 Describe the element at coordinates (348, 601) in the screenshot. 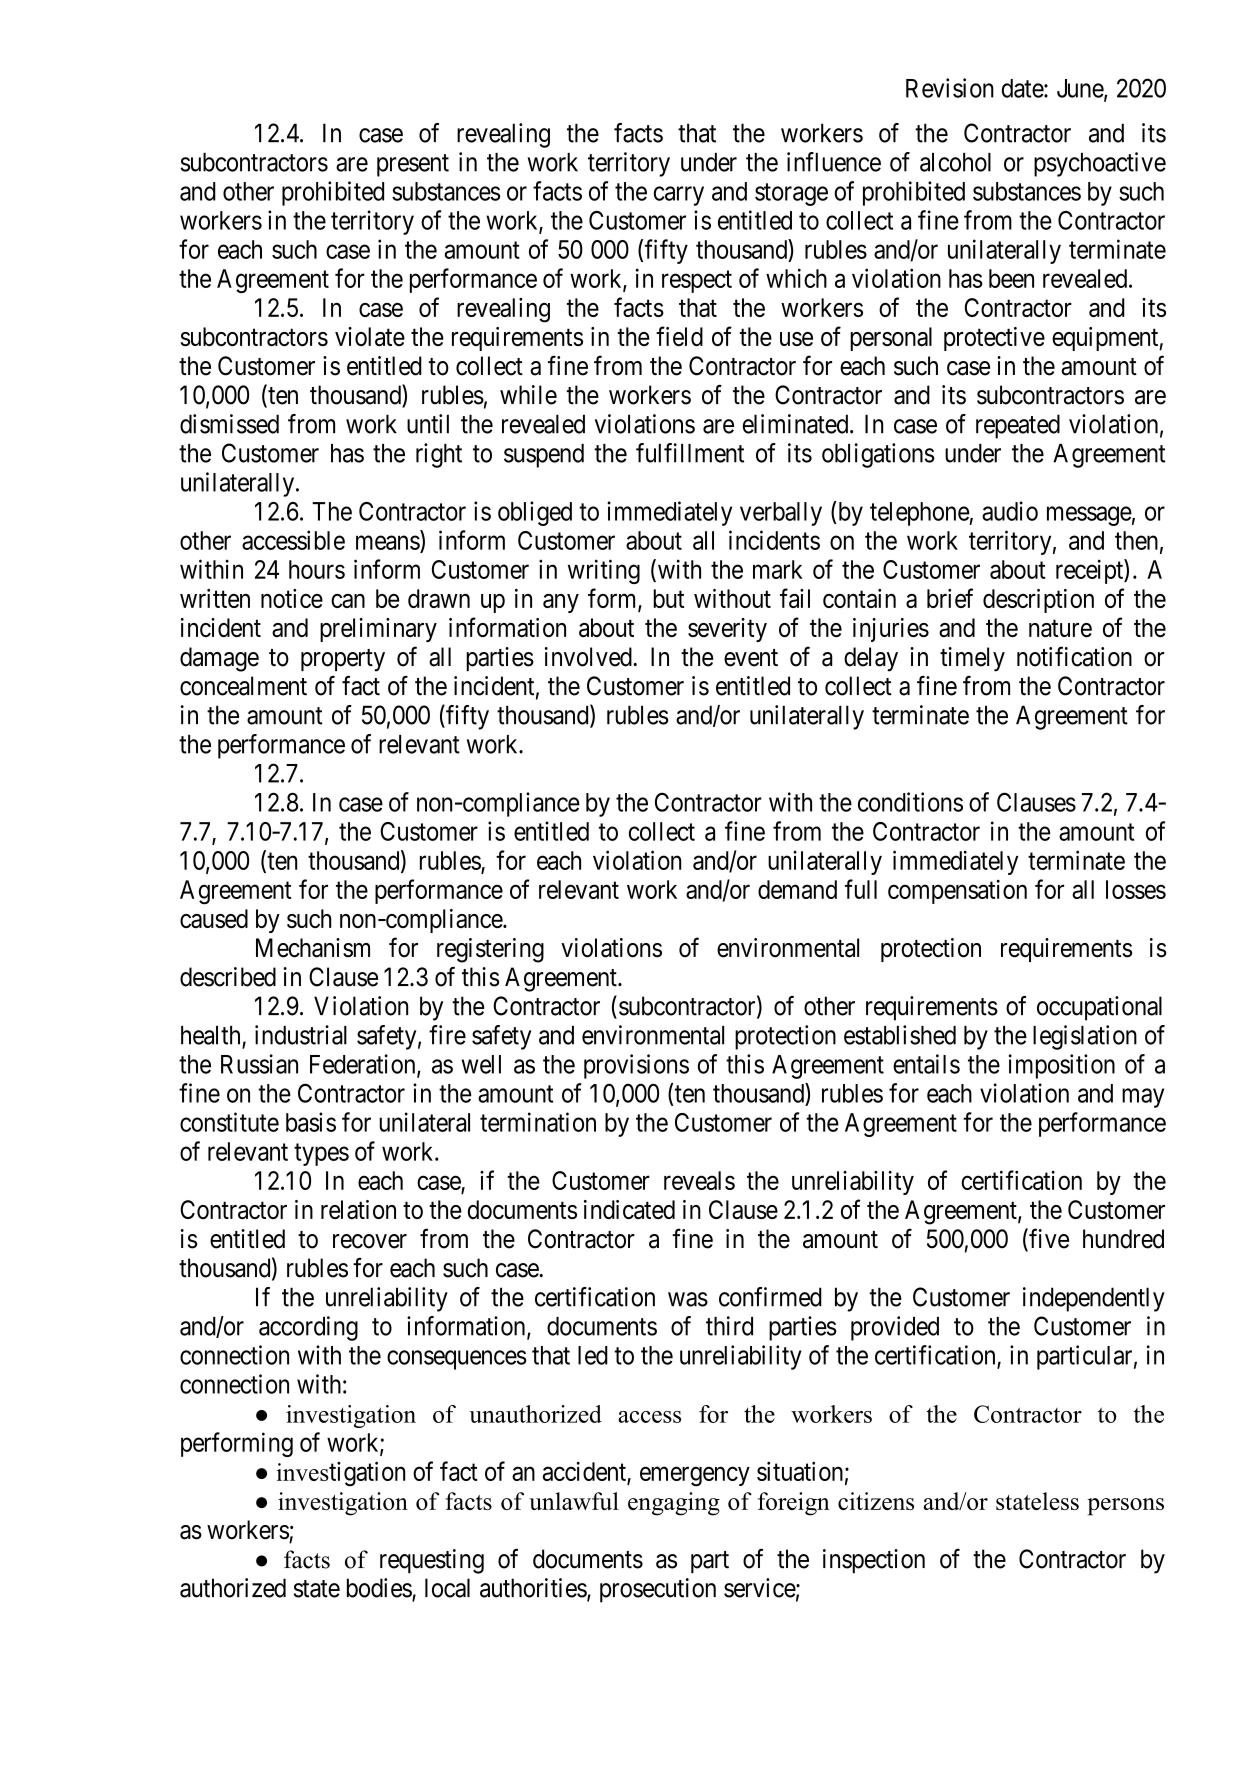

I see `can` at that location.
